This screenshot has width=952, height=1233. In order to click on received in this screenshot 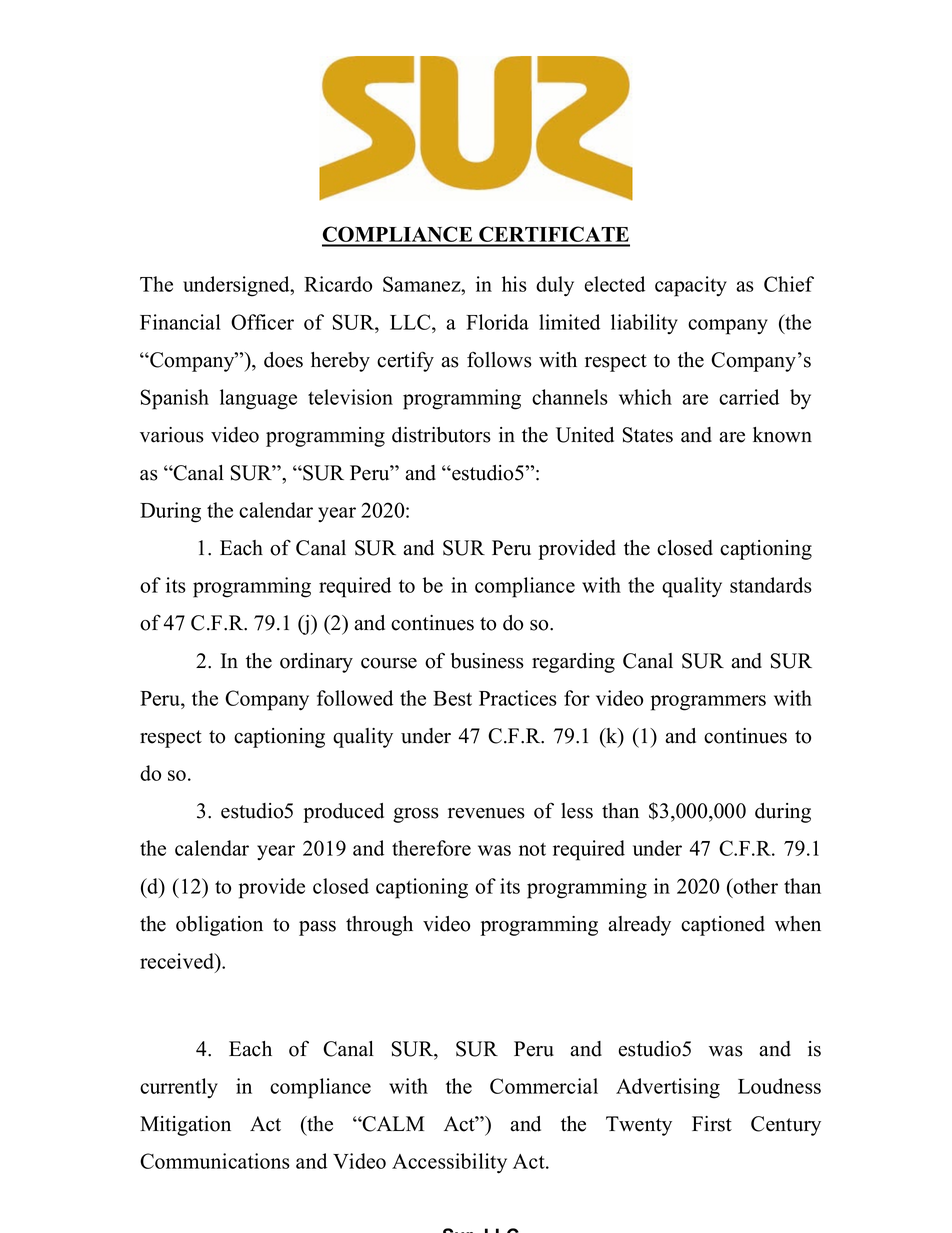, I will do `click(178, 962)`.
